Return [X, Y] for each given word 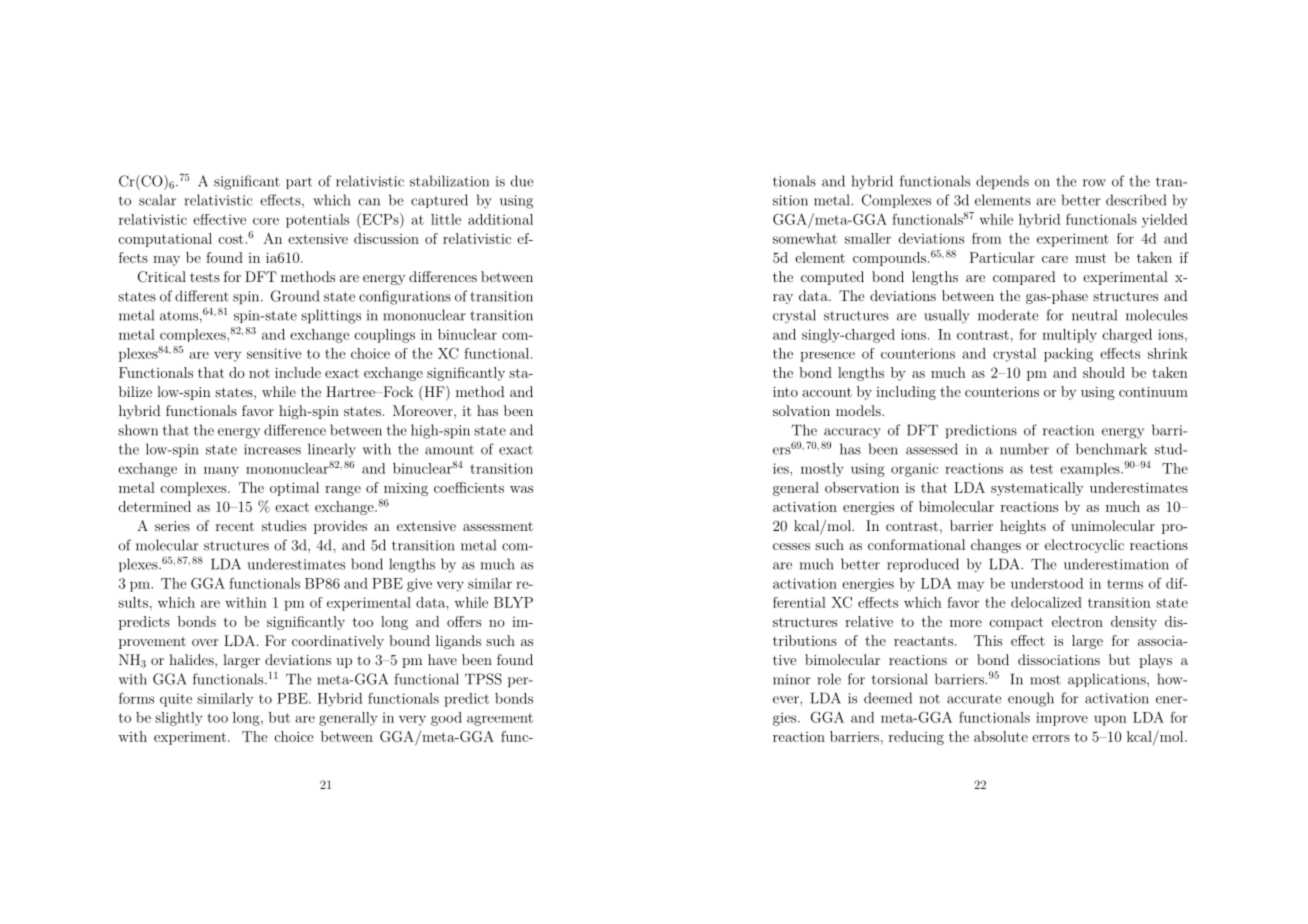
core [266, 221]
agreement [500, 719]
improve [1062, 719]
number [1024, 449]
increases [272, 449]
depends [1002, 182]
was [521, 489]
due [522, 181]
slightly [179, 719]
